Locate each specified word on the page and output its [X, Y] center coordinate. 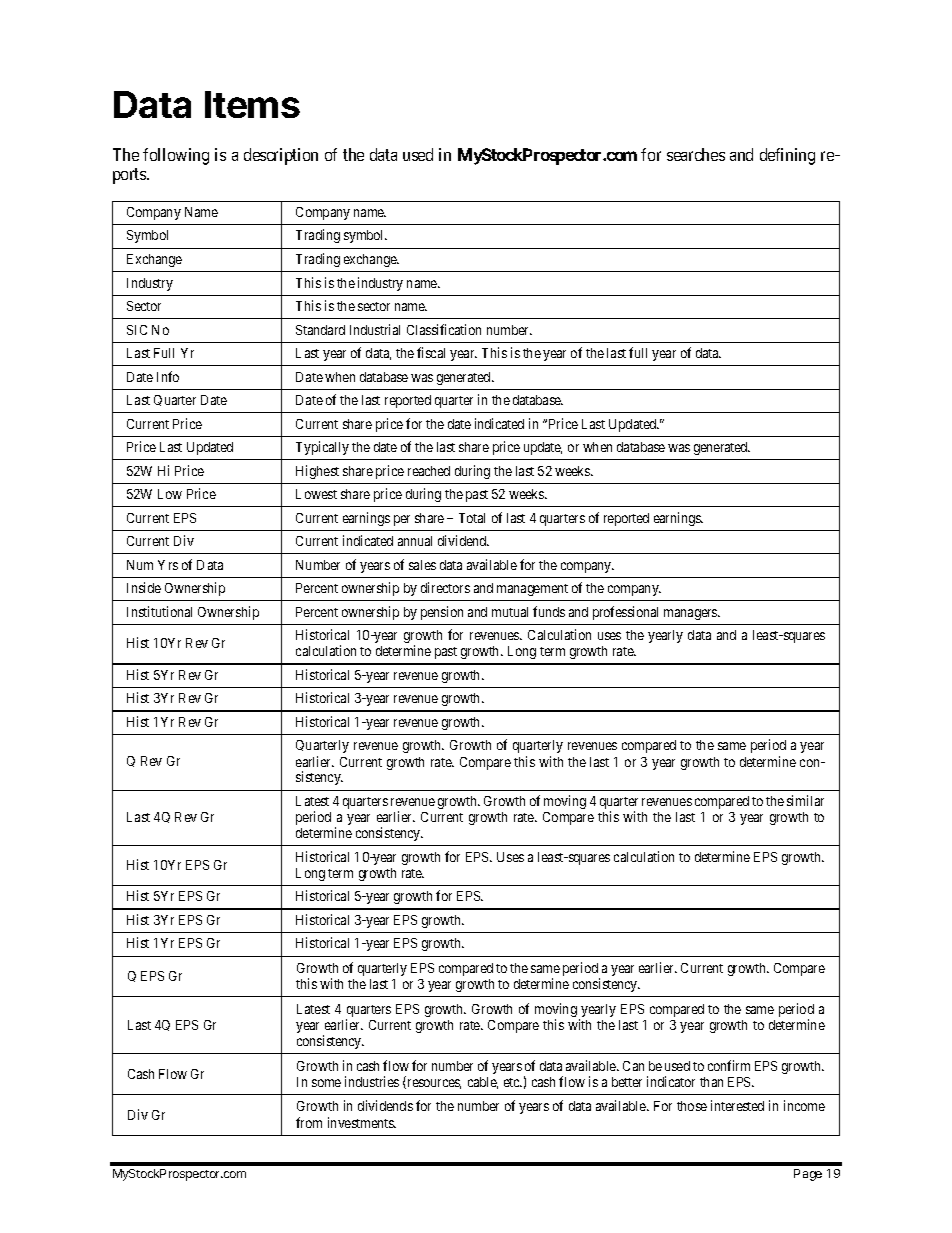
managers [691, 614]
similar [805, 800]
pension [442, 613]
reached [429, 471]
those [692, 1106]
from [309, 1122]
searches [696, 154]
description [281, 156]
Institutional [159, 611]
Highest [317, 472]
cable [483, 1083]
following [176, 156]
